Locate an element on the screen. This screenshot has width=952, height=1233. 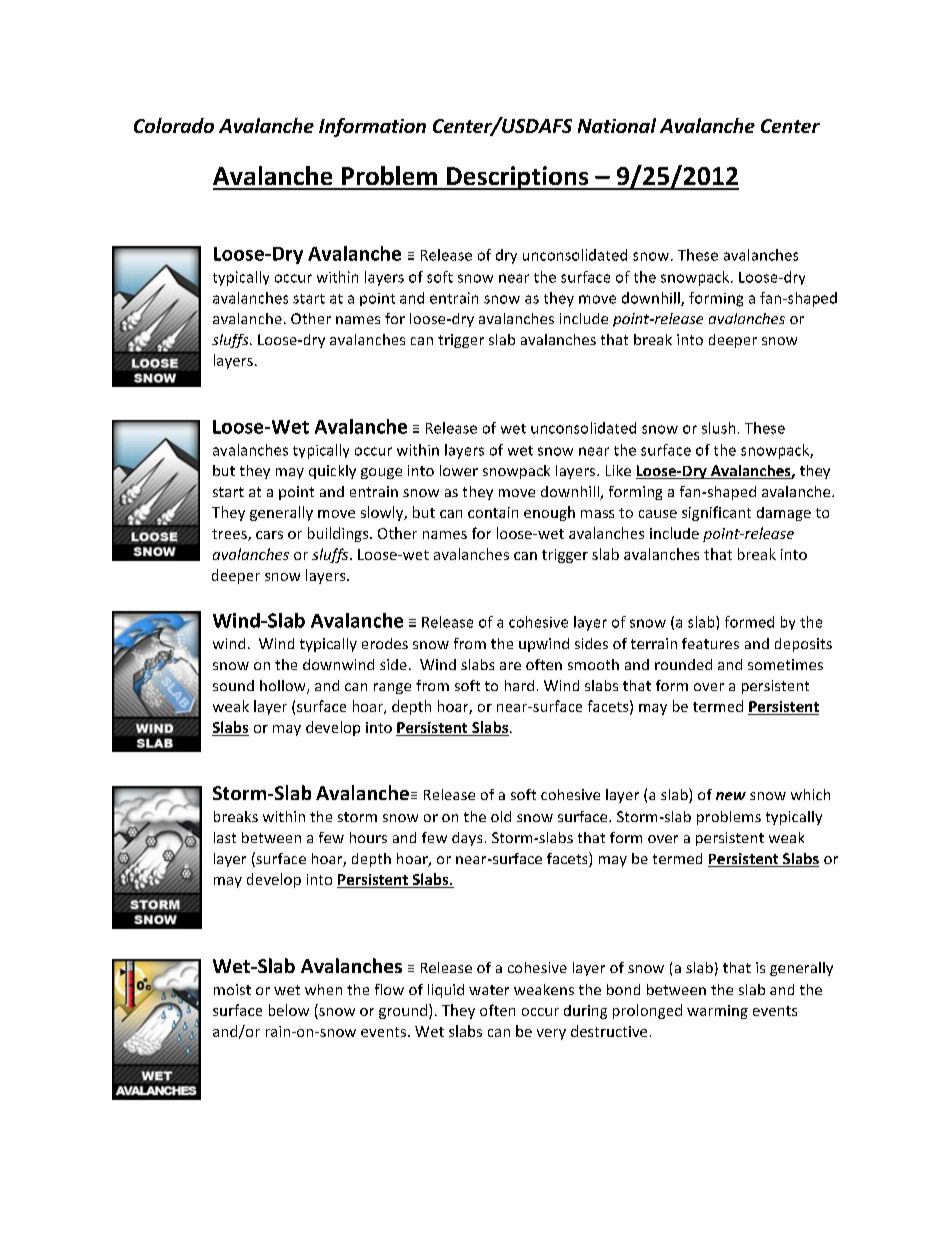
moist is located at coordinates (232, 989).
